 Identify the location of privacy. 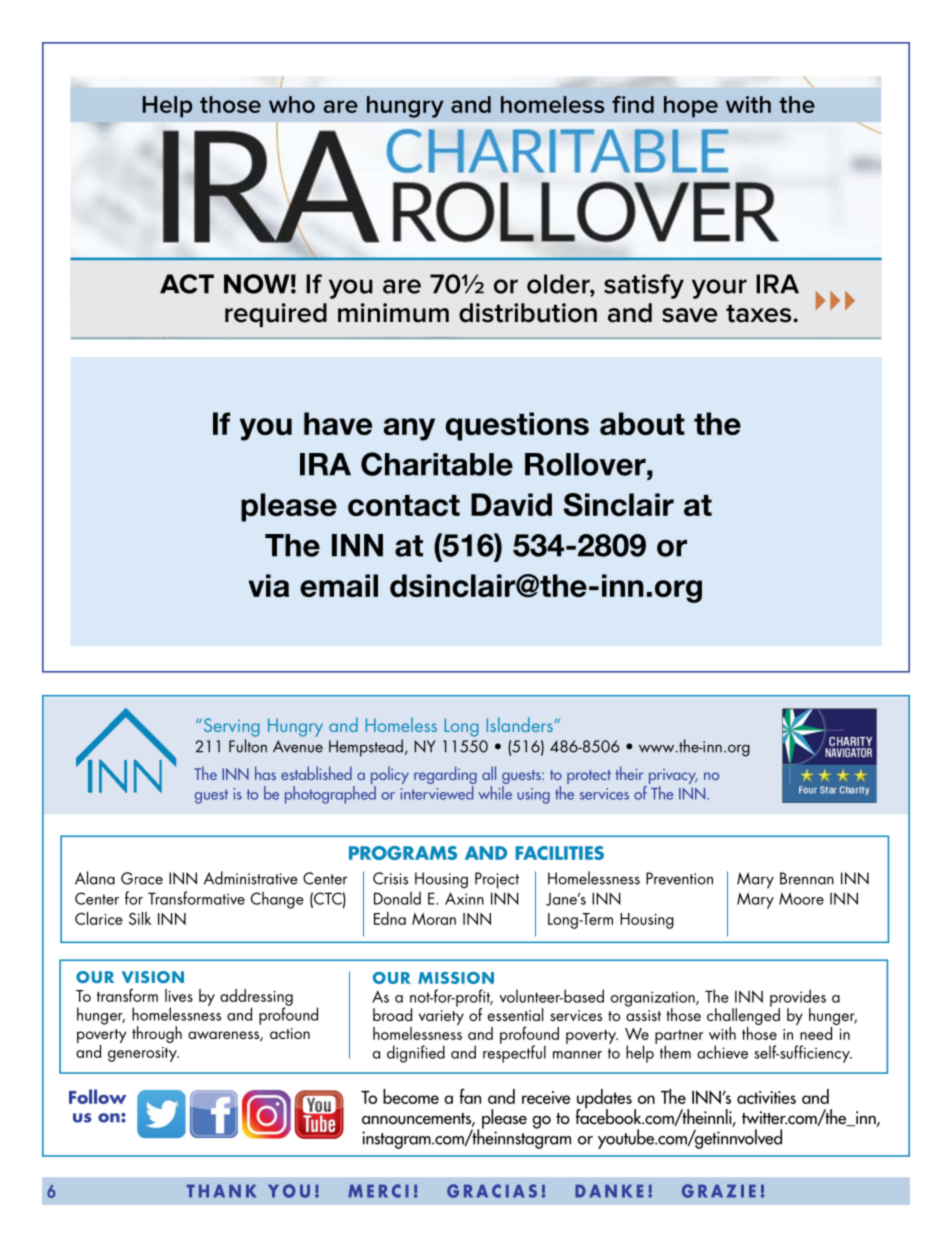
(672, 778).
